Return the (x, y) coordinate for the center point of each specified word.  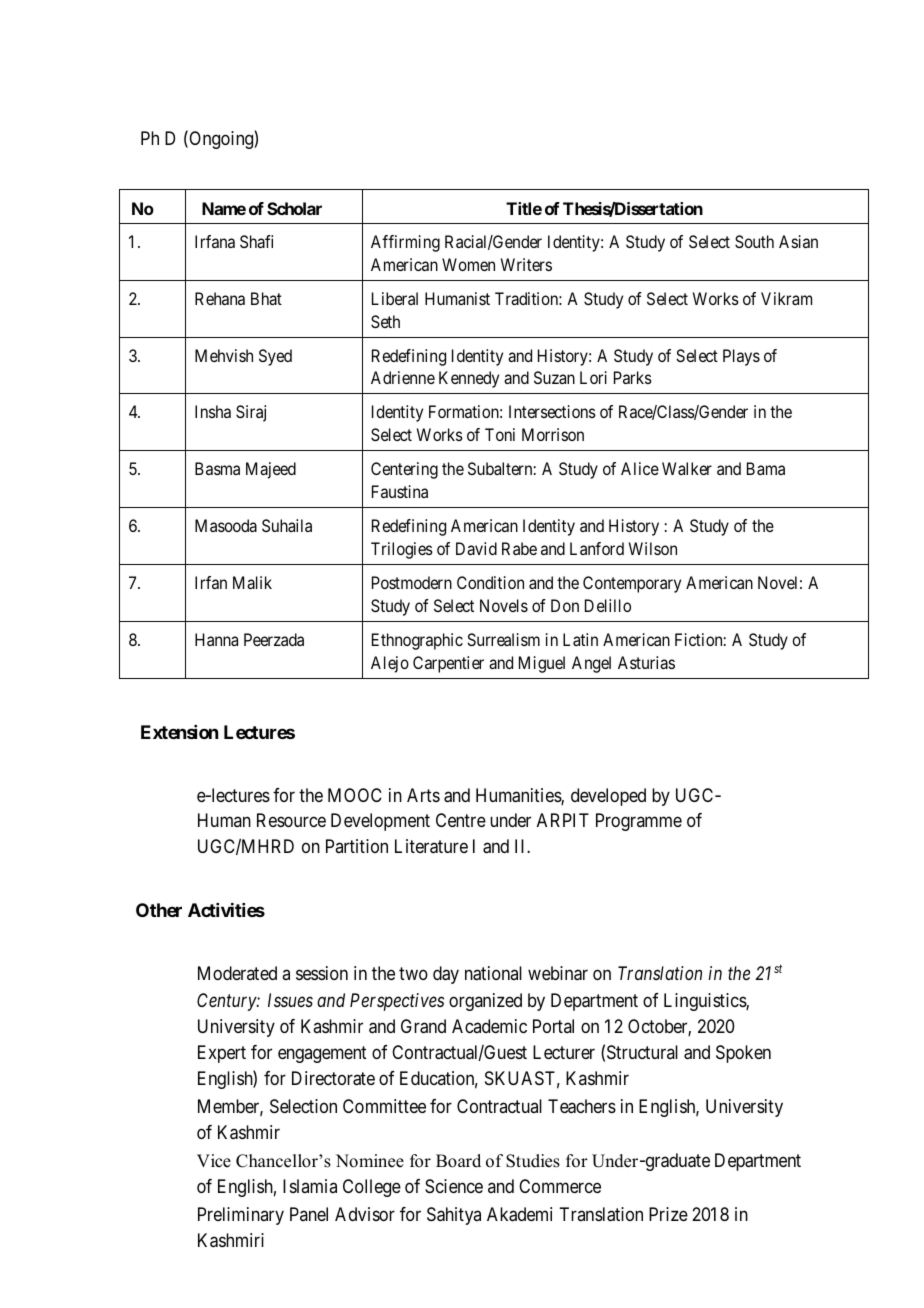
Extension (179, 732)
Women (468, 264)
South (754, 241)
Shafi (256, 241)
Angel (591, 664)
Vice (214, 1161)
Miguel (542, 664)
